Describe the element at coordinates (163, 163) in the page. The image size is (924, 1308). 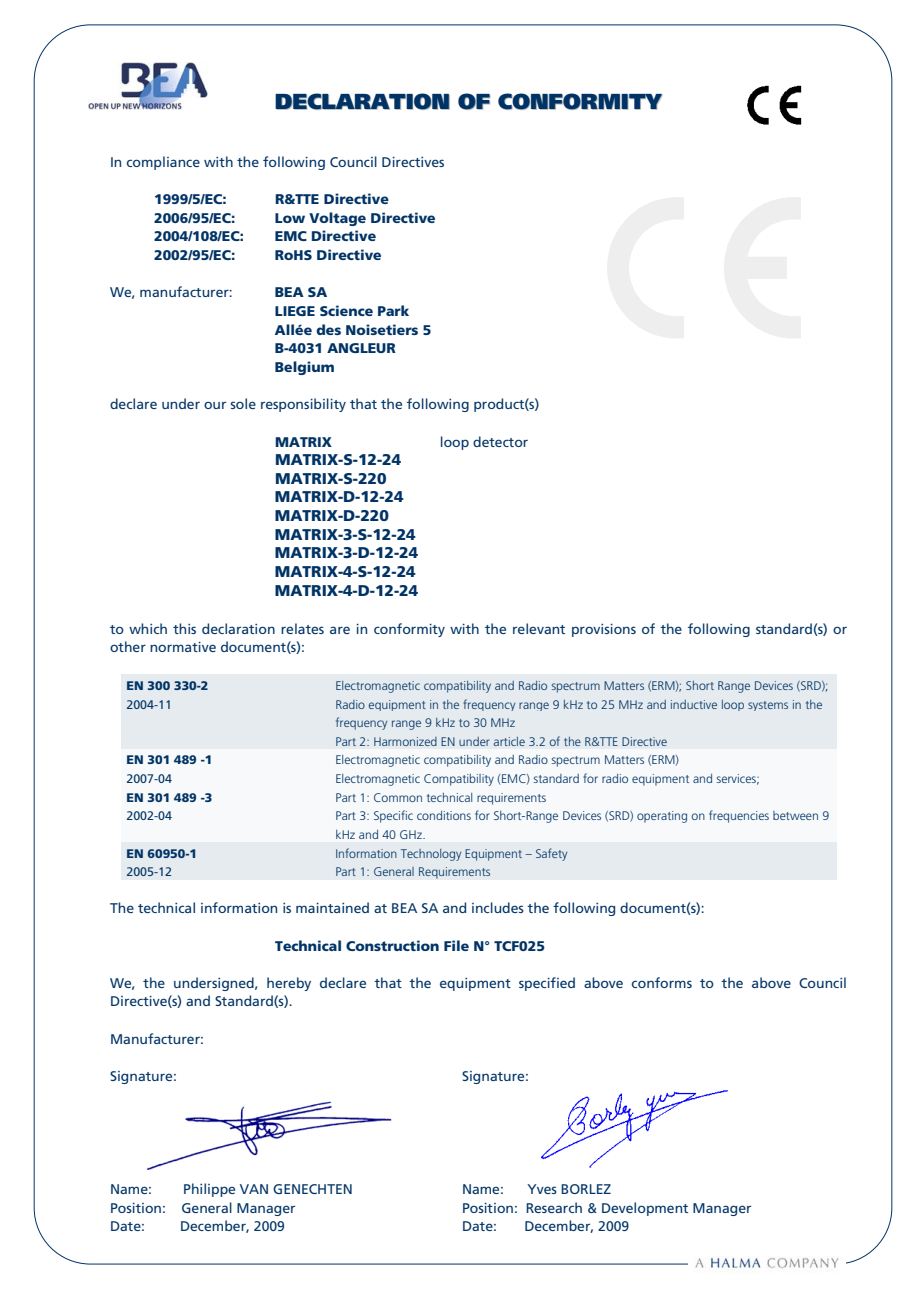
I see `compliance` at that location.
